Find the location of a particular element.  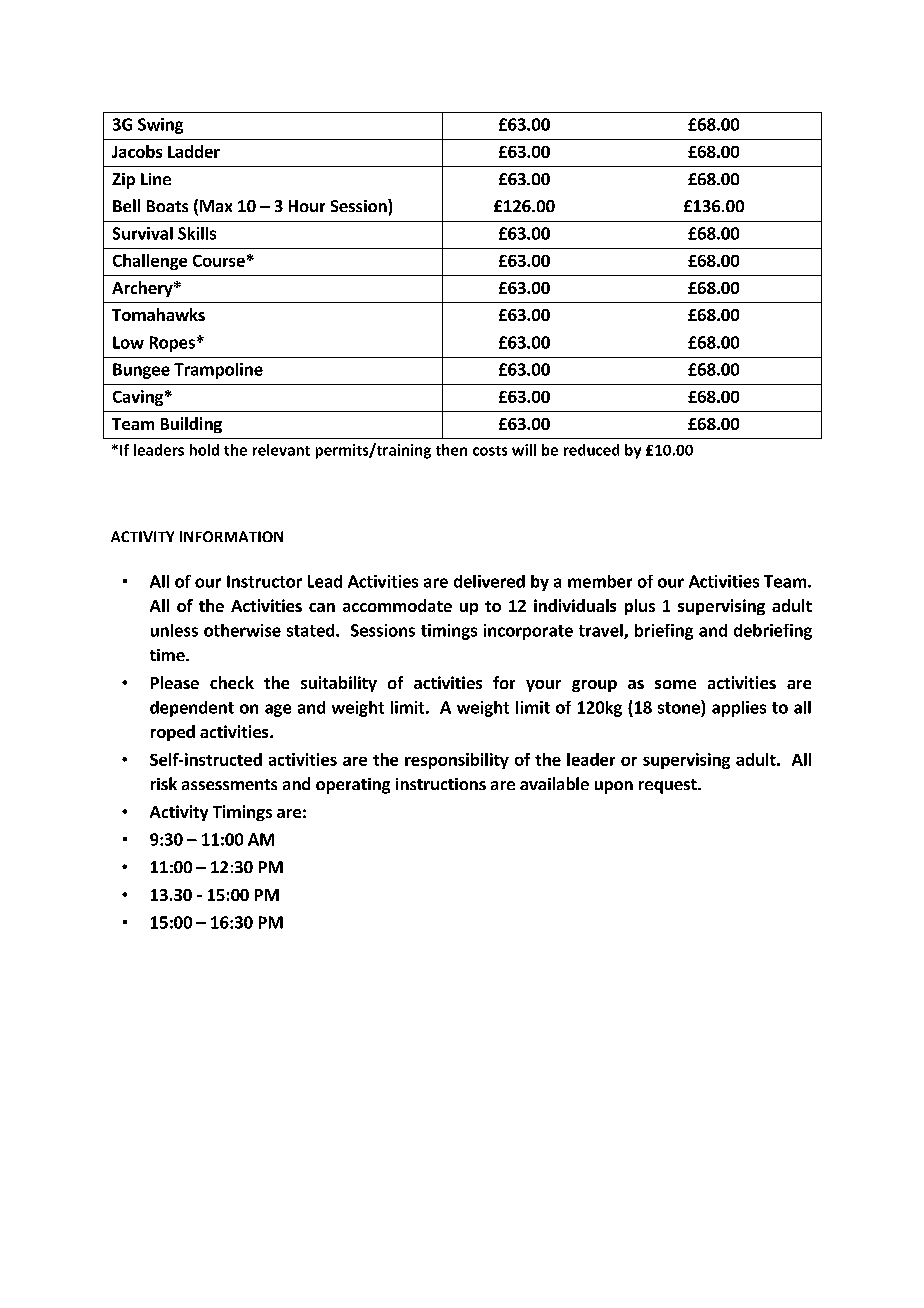

Max is located at coordinates (216, 206).
